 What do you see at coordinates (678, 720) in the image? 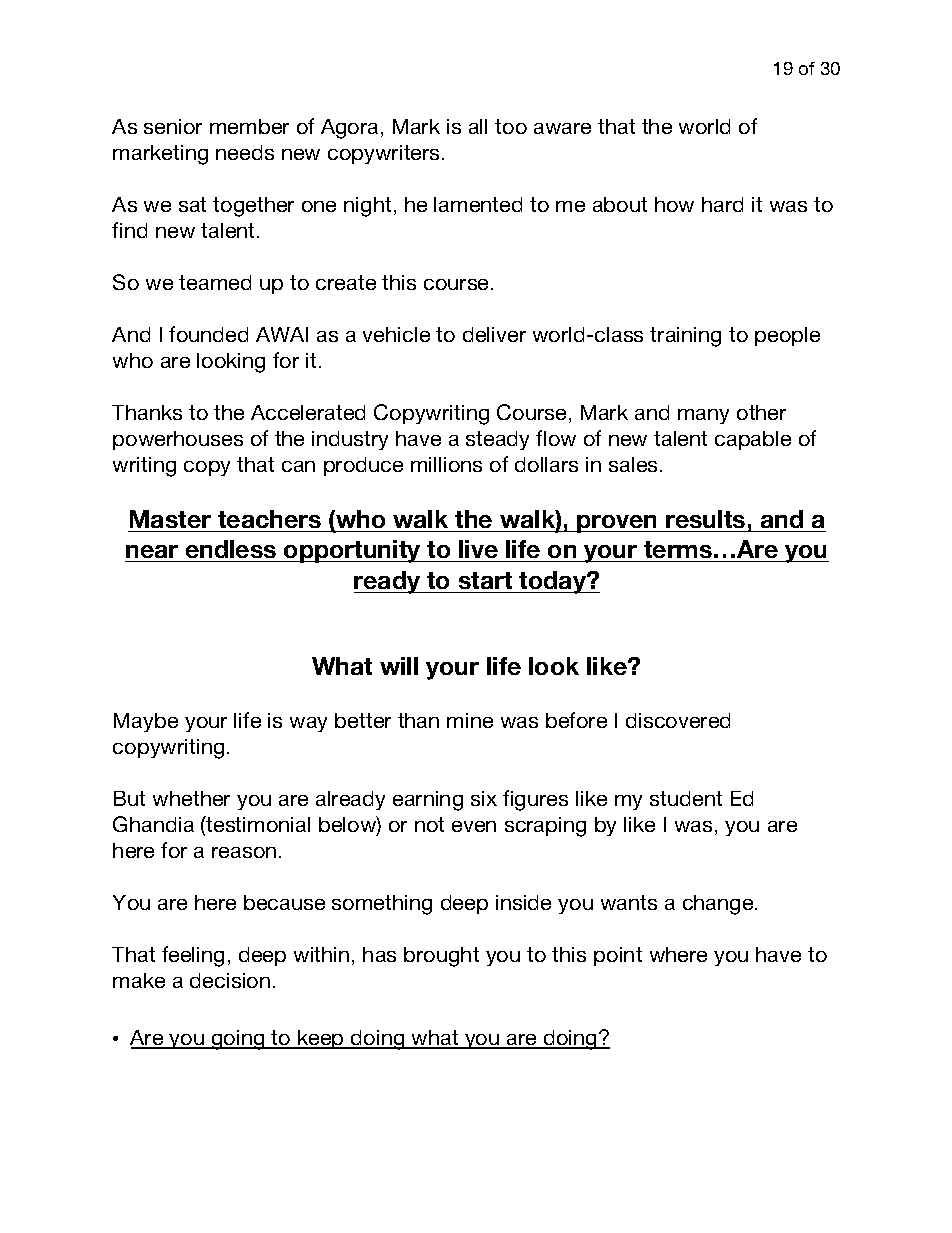
I see `discovered` at bounding box center [678, 720].
